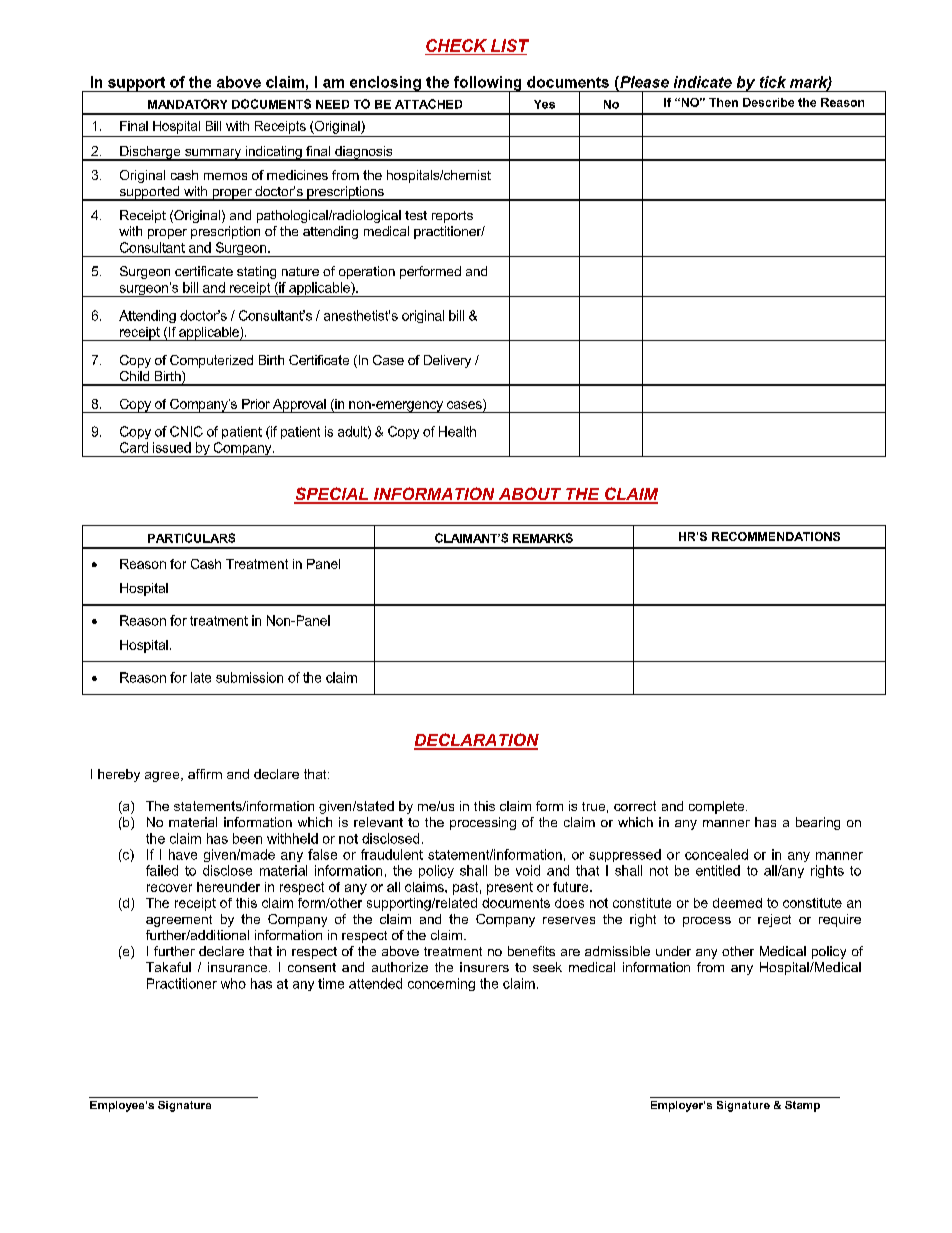  What do you see at coordinates (187, 104) in the page?
I see `MANDATORY` at bounding box center [187, 104].
